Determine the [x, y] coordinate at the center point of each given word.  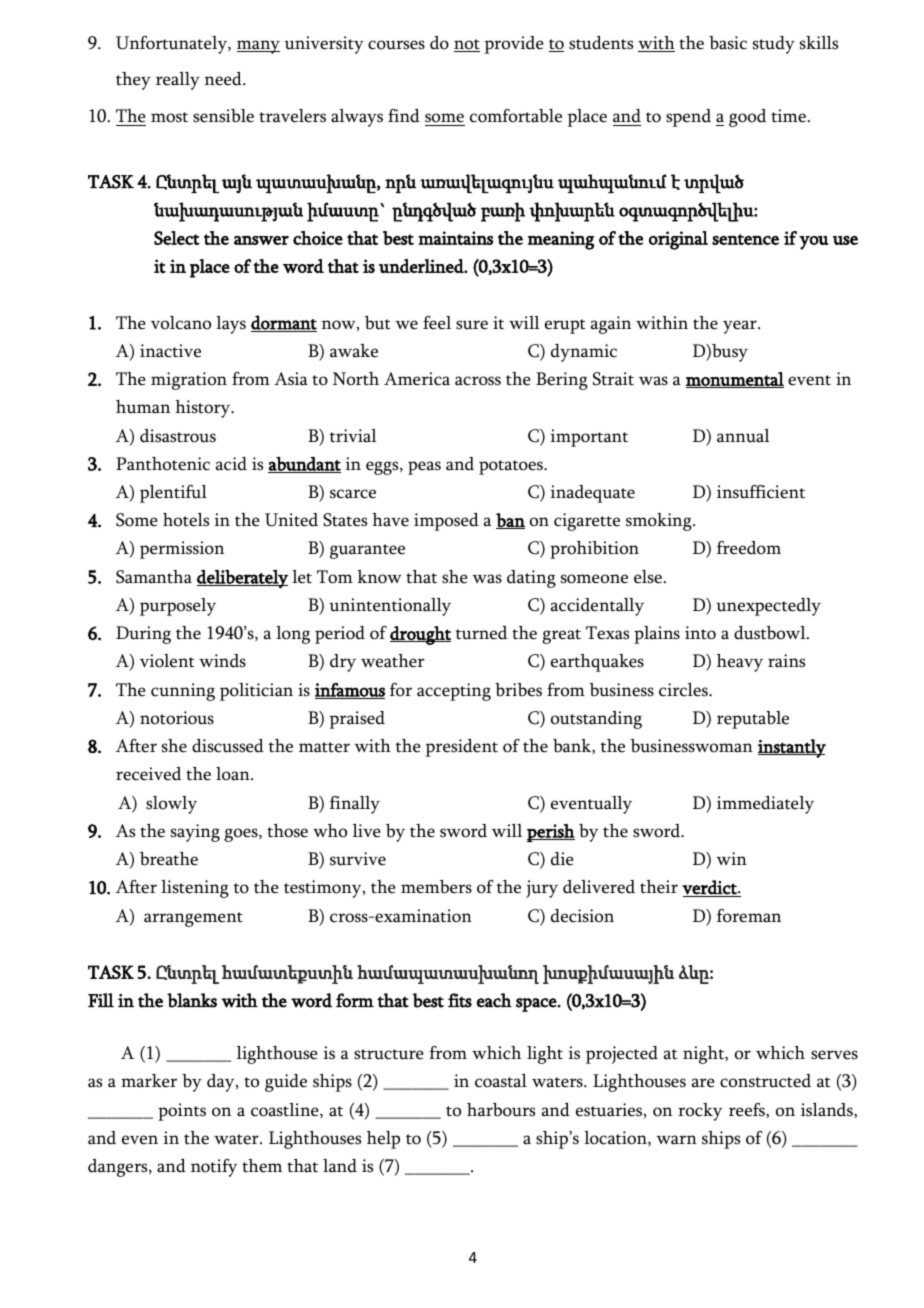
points [182, 1112]
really [178, 81]
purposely [178, 607]
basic [728, 43]
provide [514, 45]
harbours [501, 1110]
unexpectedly [768, 607]
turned [481, 633]
